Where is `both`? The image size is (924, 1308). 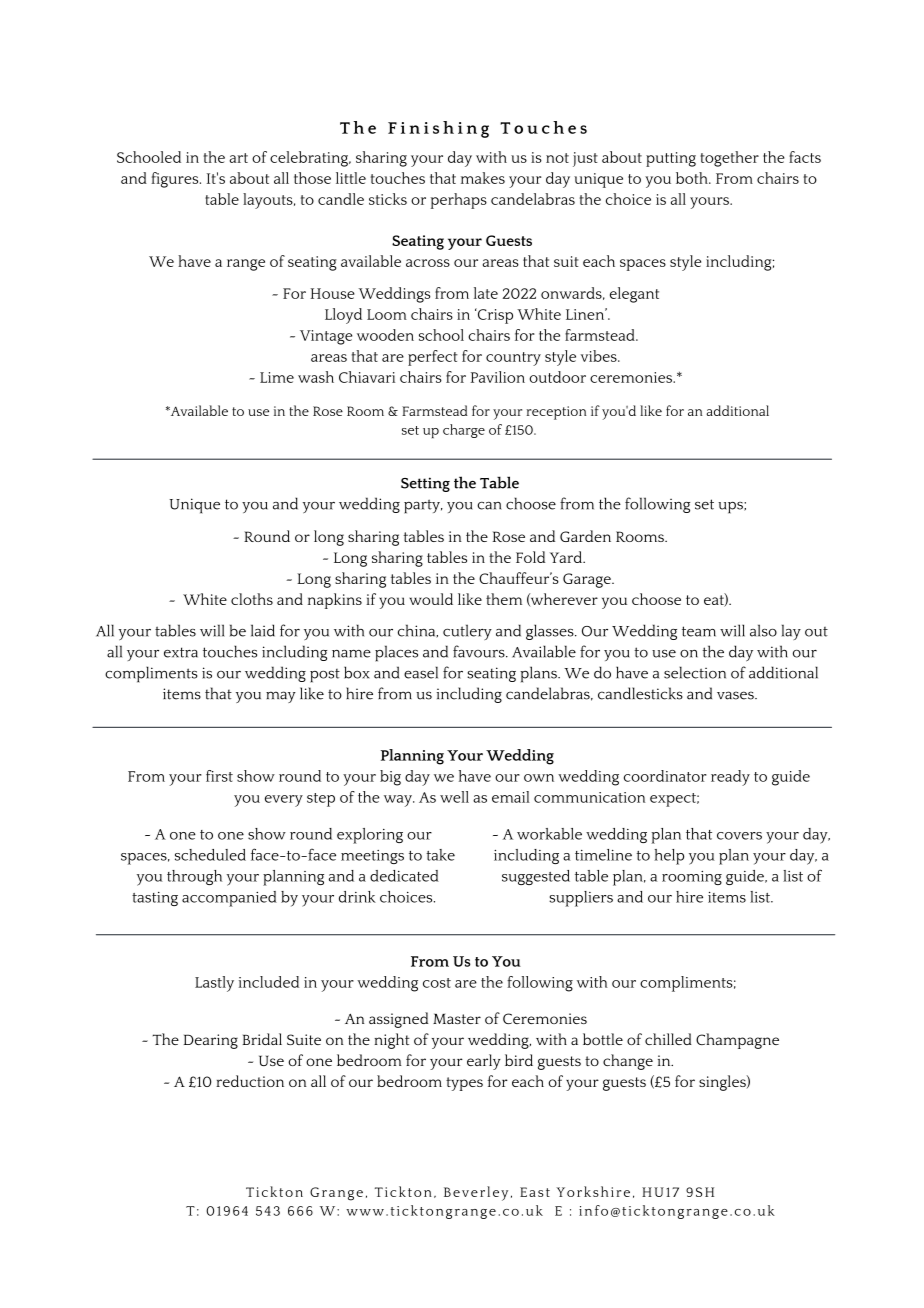 both is located at coordinates (693, 178).
